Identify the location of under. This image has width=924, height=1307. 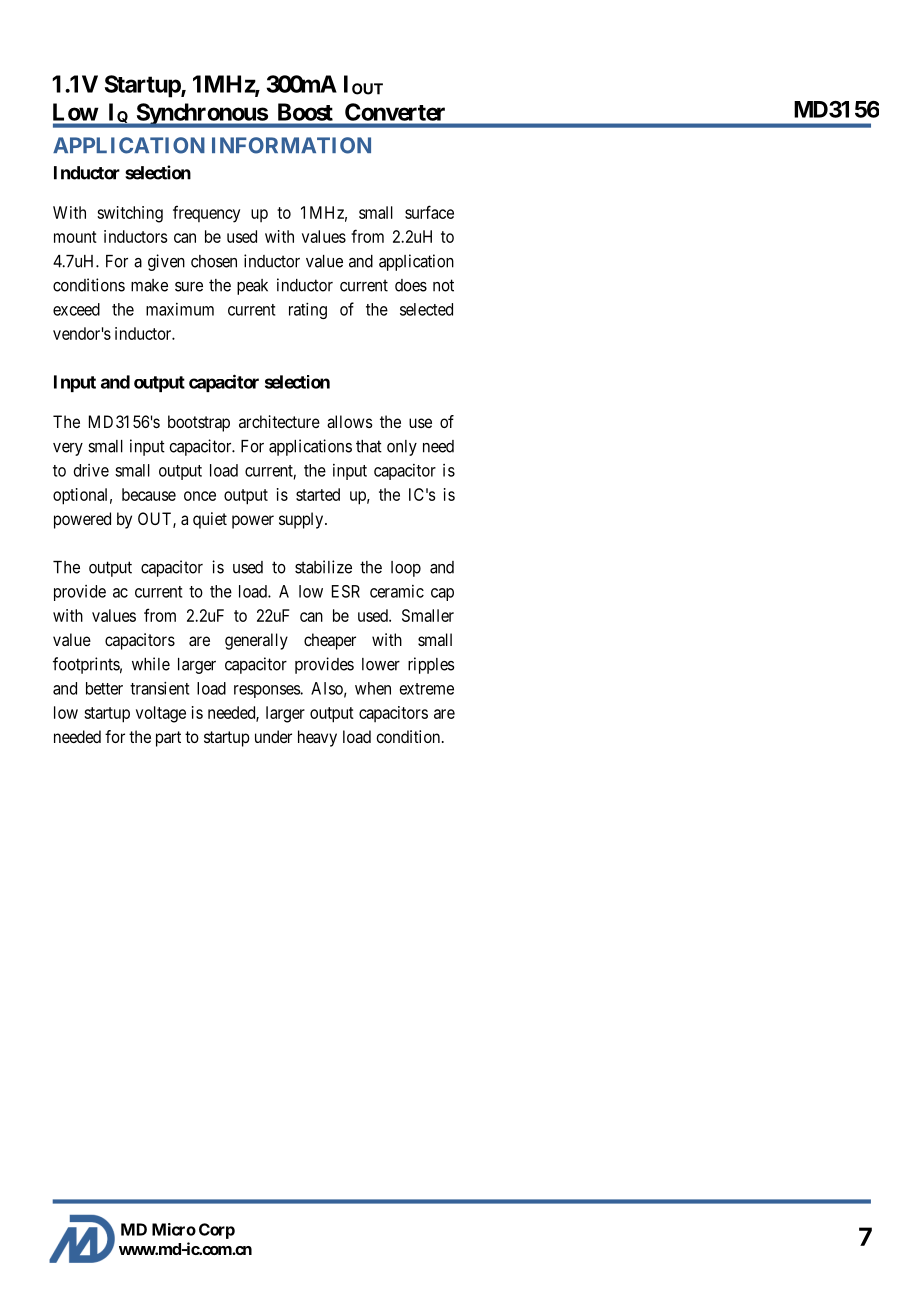
(273, 736).
